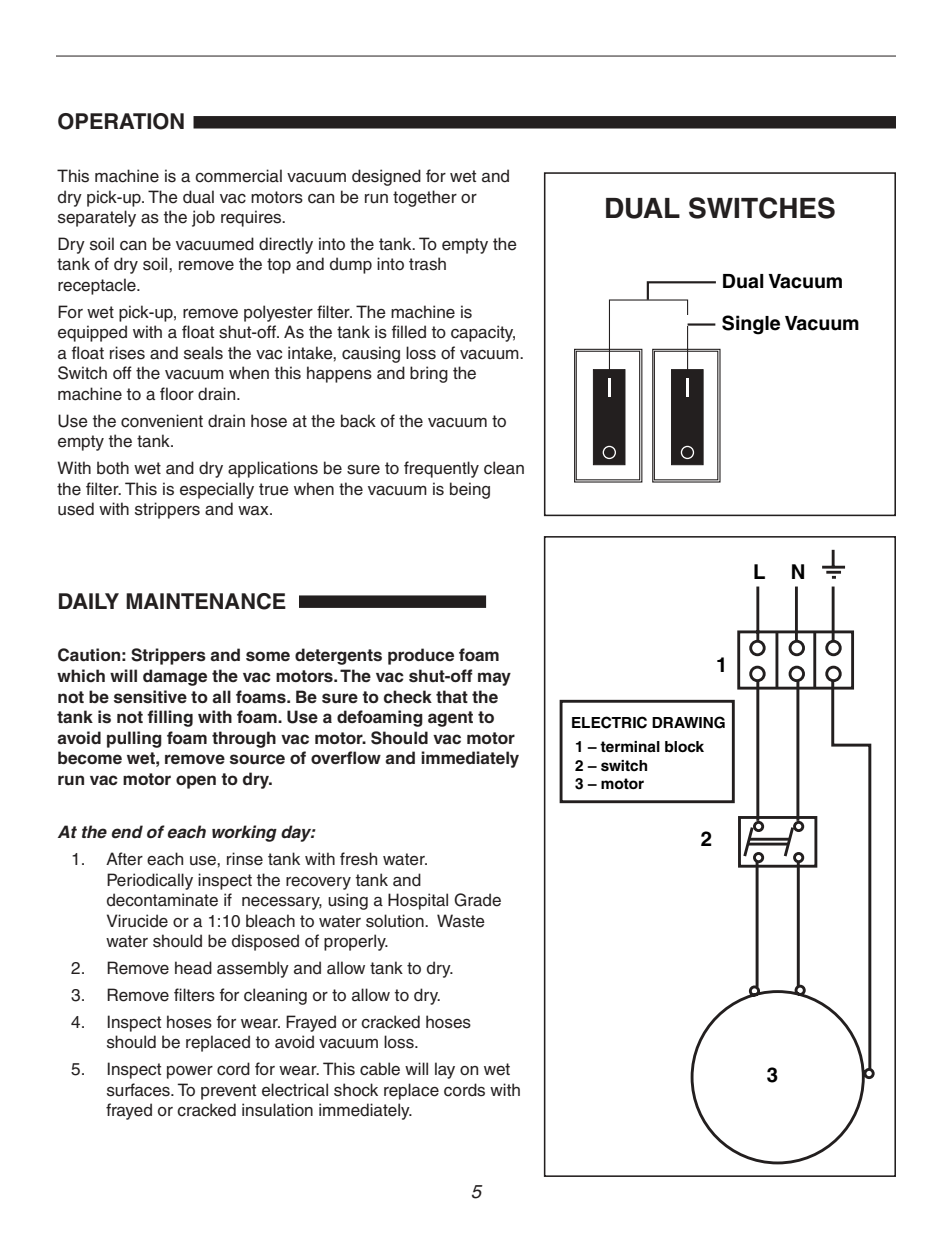 This screenshot has height=1233, width=952. Describe the element at coordinates (421, 656) in the screenshot. I see `produce` at that location.
